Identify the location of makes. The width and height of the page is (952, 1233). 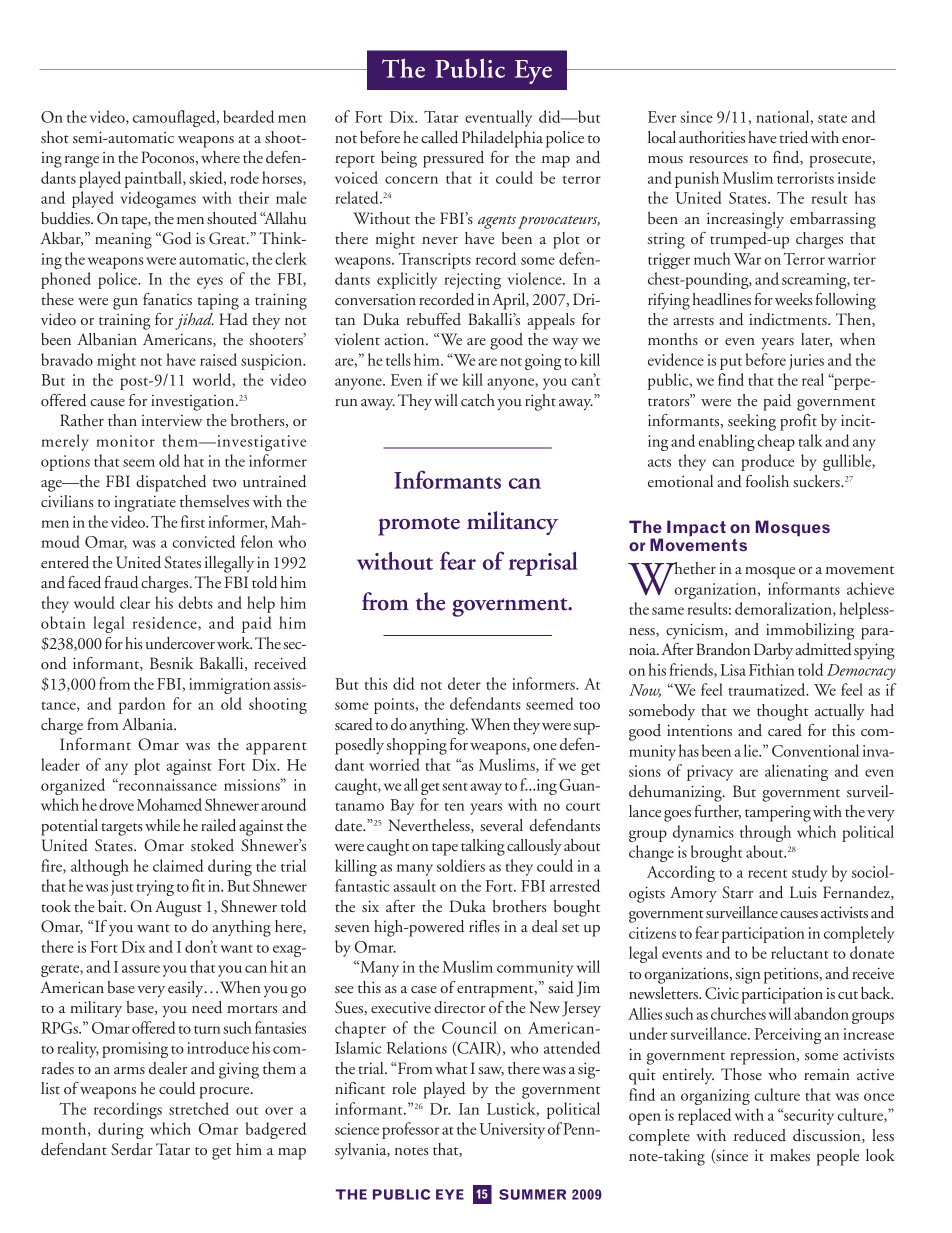
(790, 1155).
